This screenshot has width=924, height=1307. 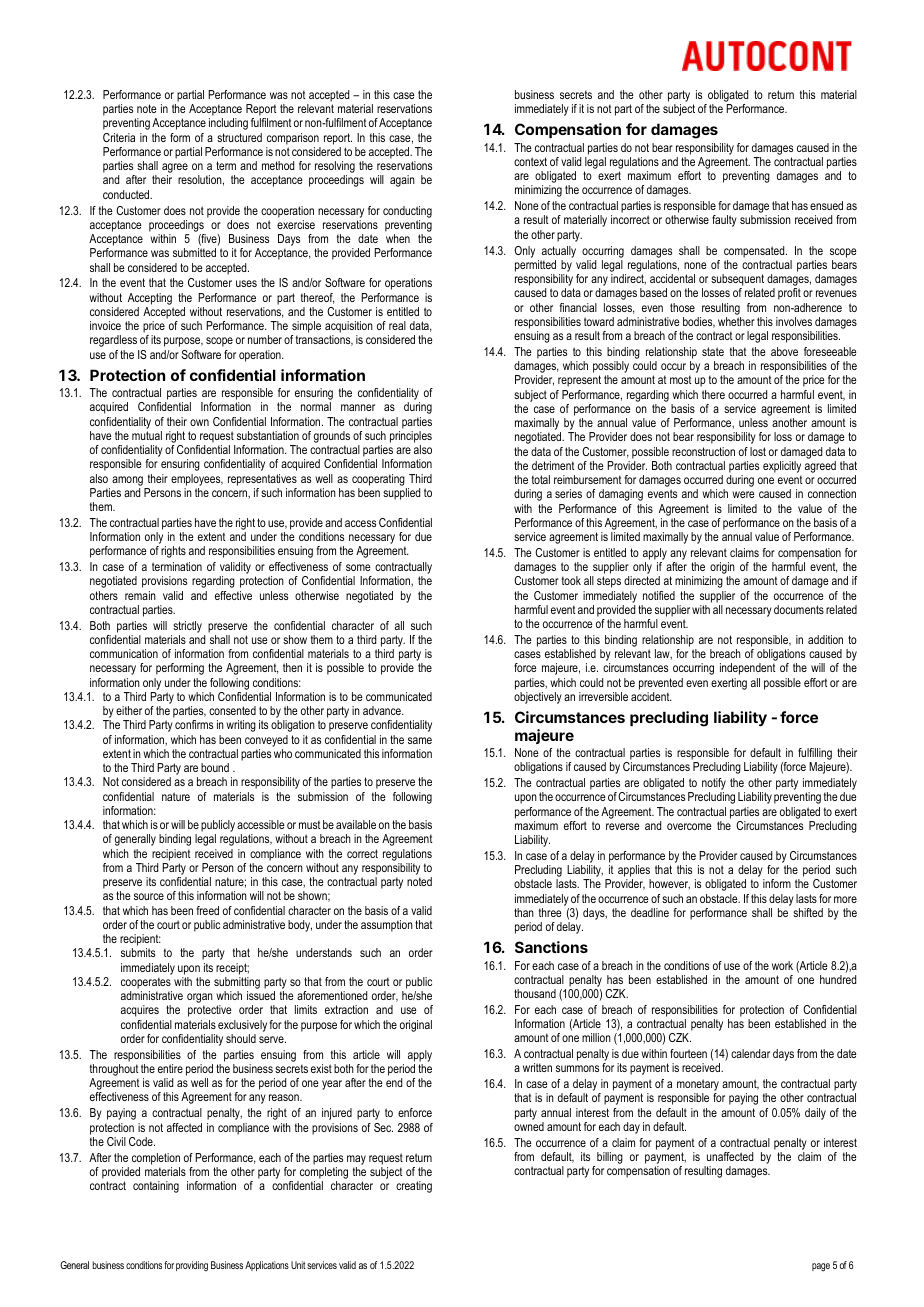 I want to click on faulty, so click(x=724, y=221).
